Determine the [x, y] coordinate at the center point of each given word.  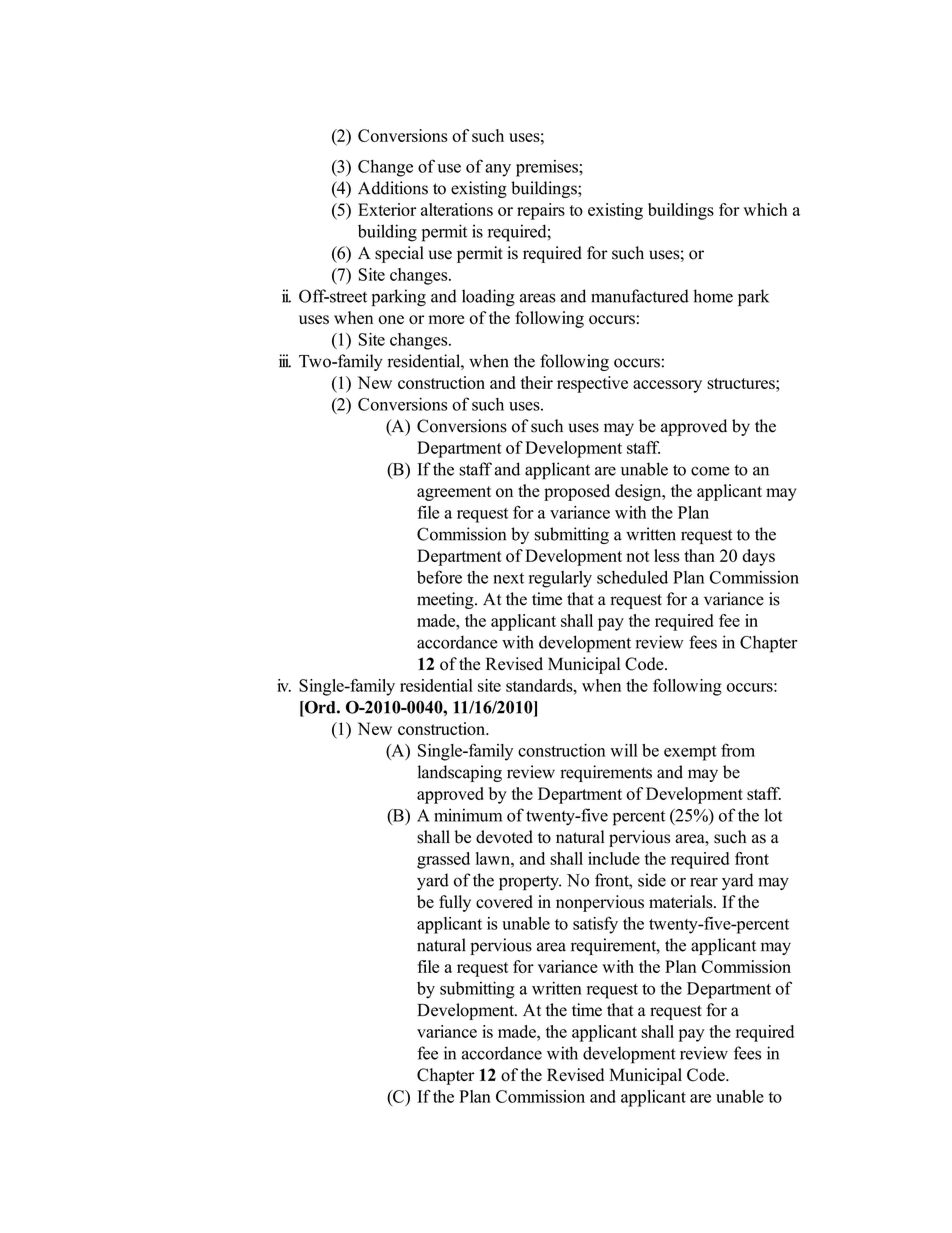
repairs [541, 211]
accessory [667, 386]
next [508, 578]
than [699, 555]
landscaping [460, 773]
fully [455, 903]
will [624, 750]
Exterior [387, 209]
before [439, 577]
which [765, 209]
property [530, 883]
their [537, 382]
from [738, 750]
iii [285, 361]
